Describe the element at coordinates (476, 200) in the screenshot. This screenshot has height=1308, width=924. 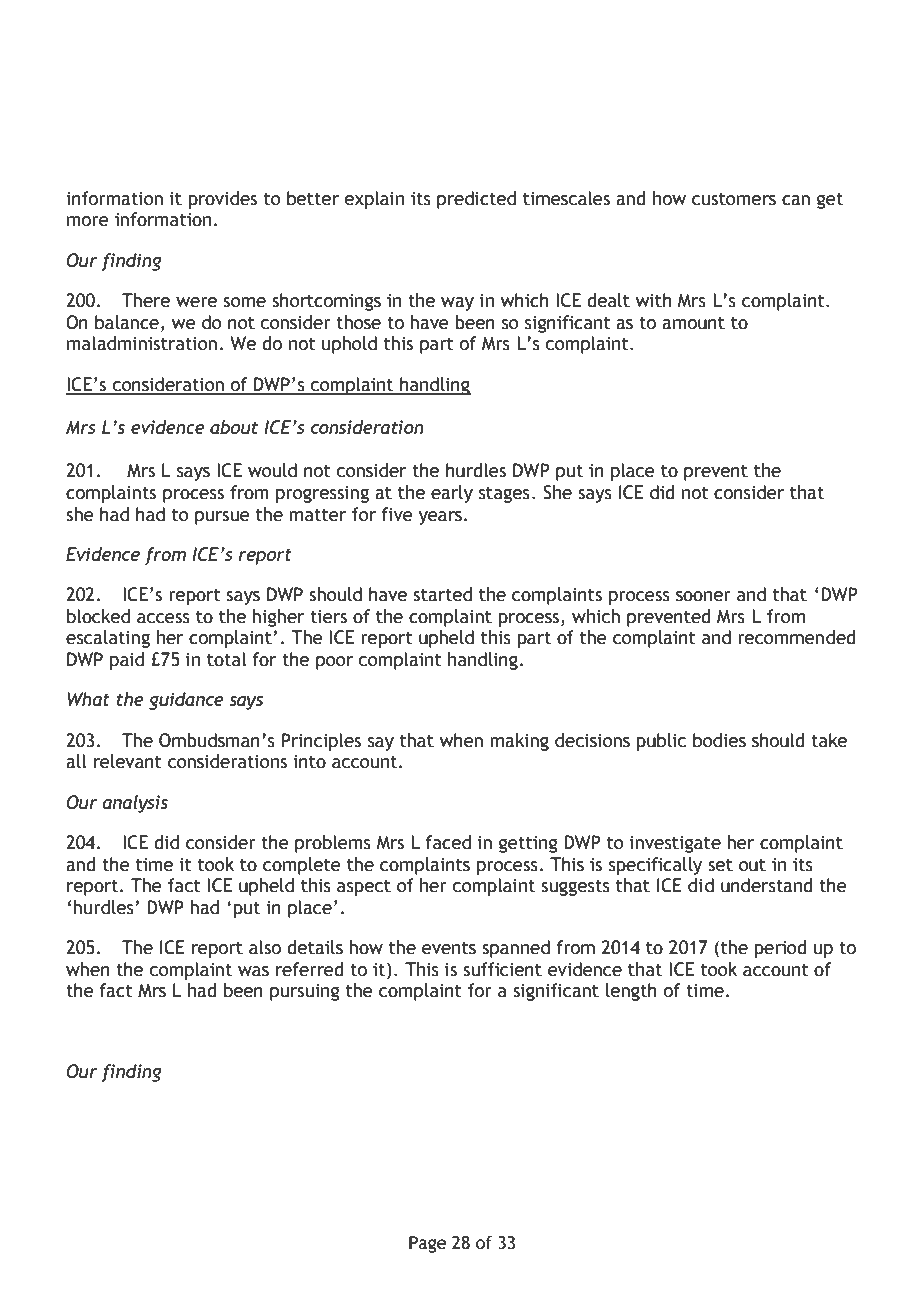
I see `predicted` at that location.
